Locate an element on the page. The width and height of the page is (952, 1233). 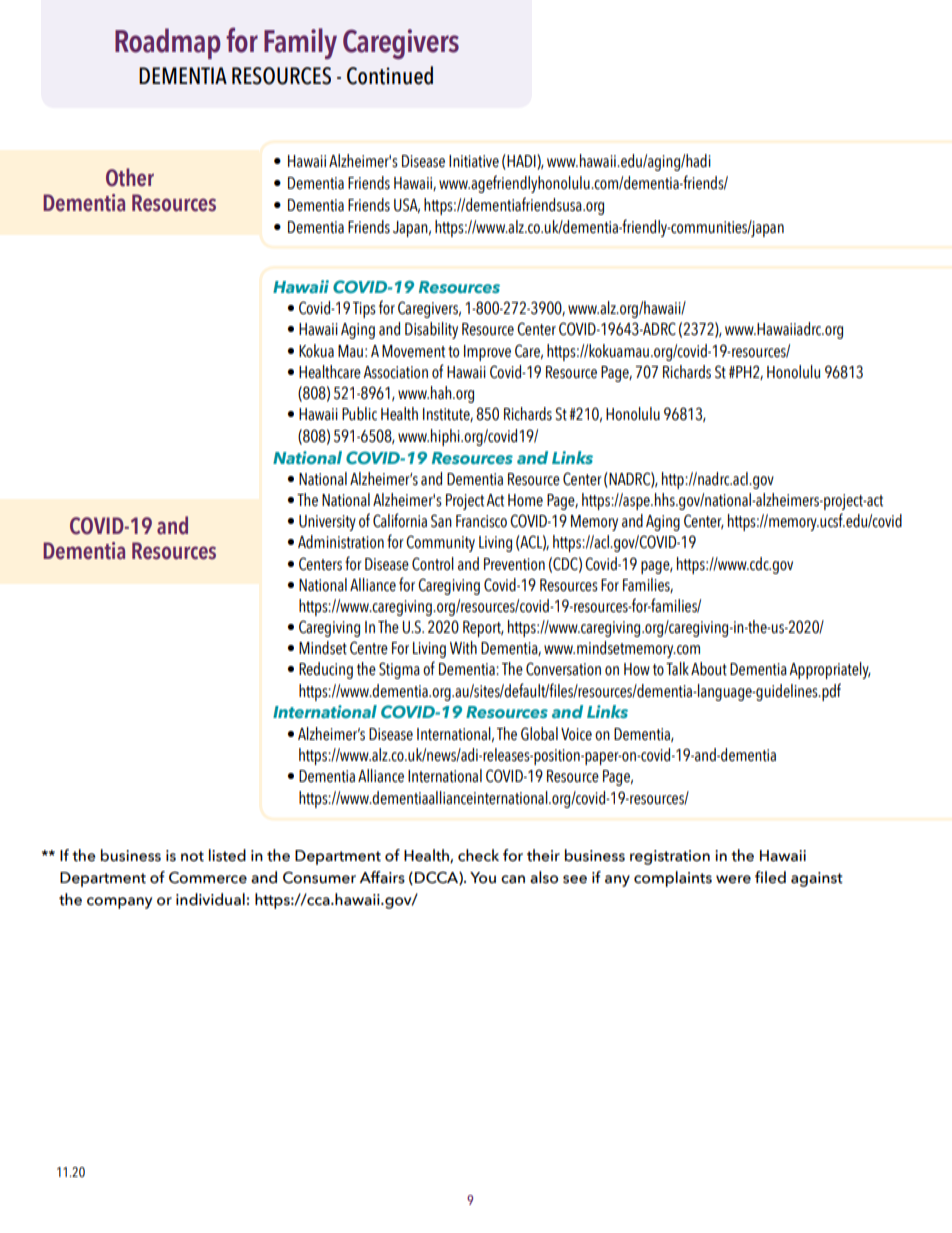
Association is located at coordinates (395, 372).
